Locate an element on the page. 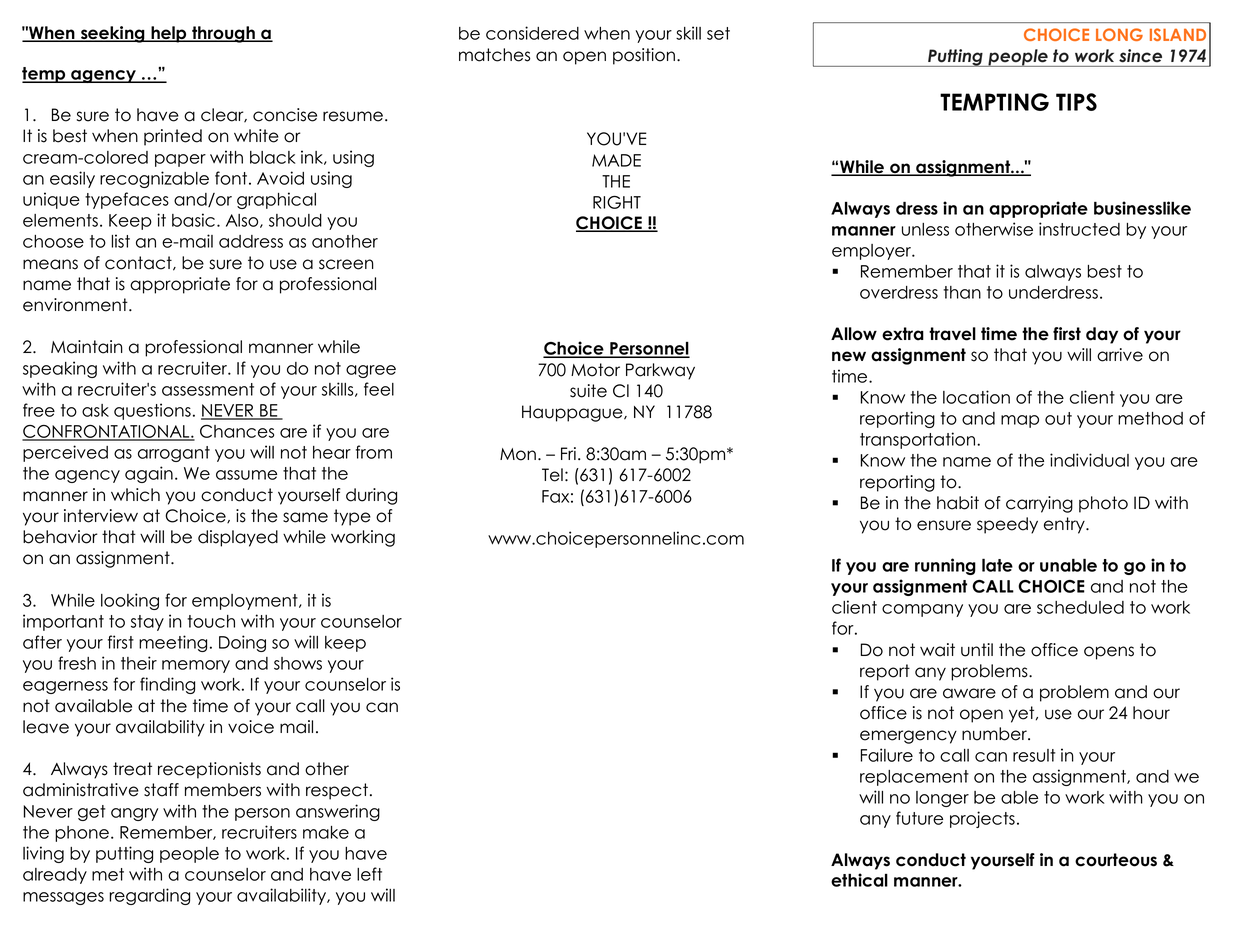 Image resolution: width=1233 pixels, height=952 pixels. since is located at coordinates (1140, 55).
